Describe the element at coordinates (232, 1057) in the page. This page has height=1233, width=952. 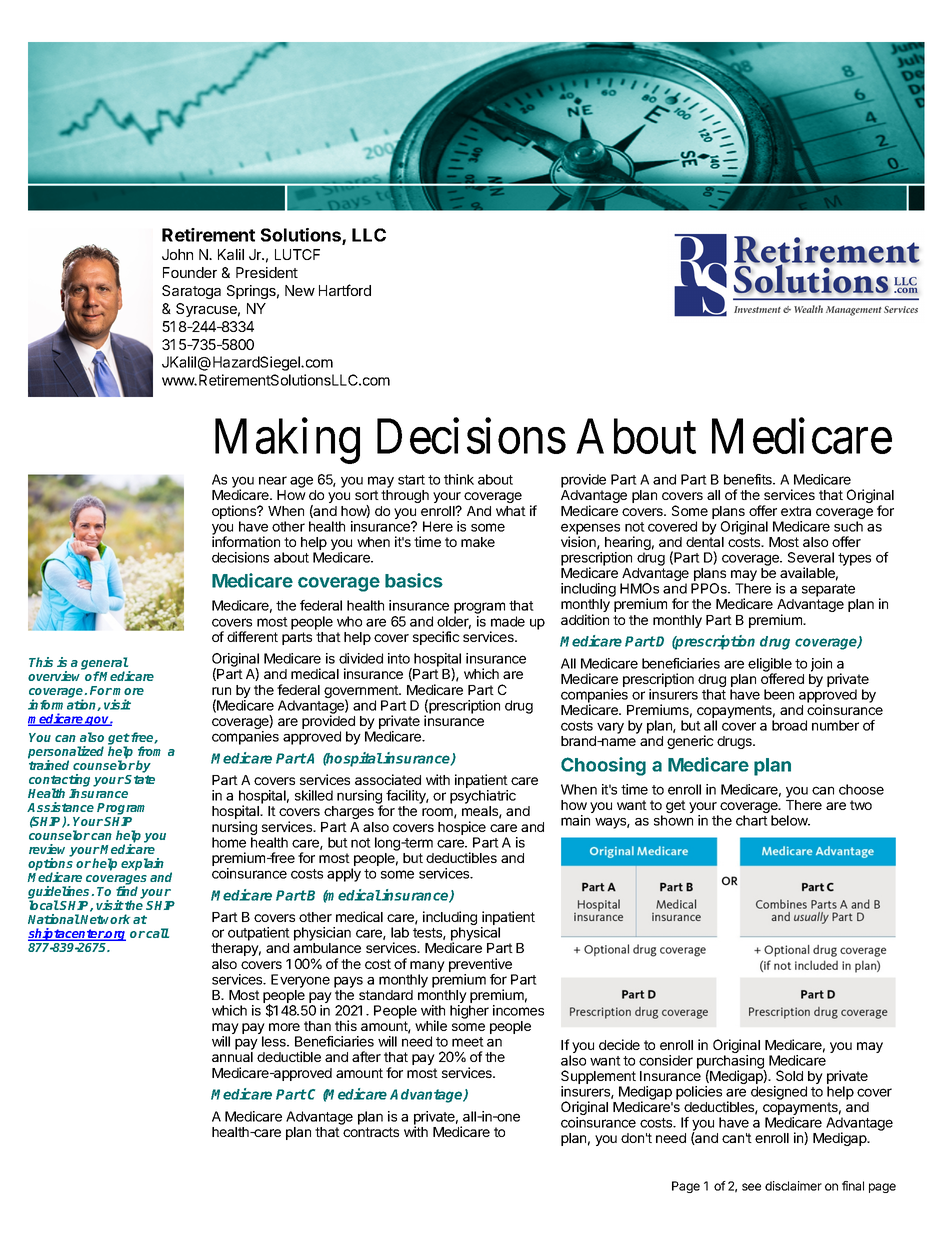
I see `annual` at that location.
